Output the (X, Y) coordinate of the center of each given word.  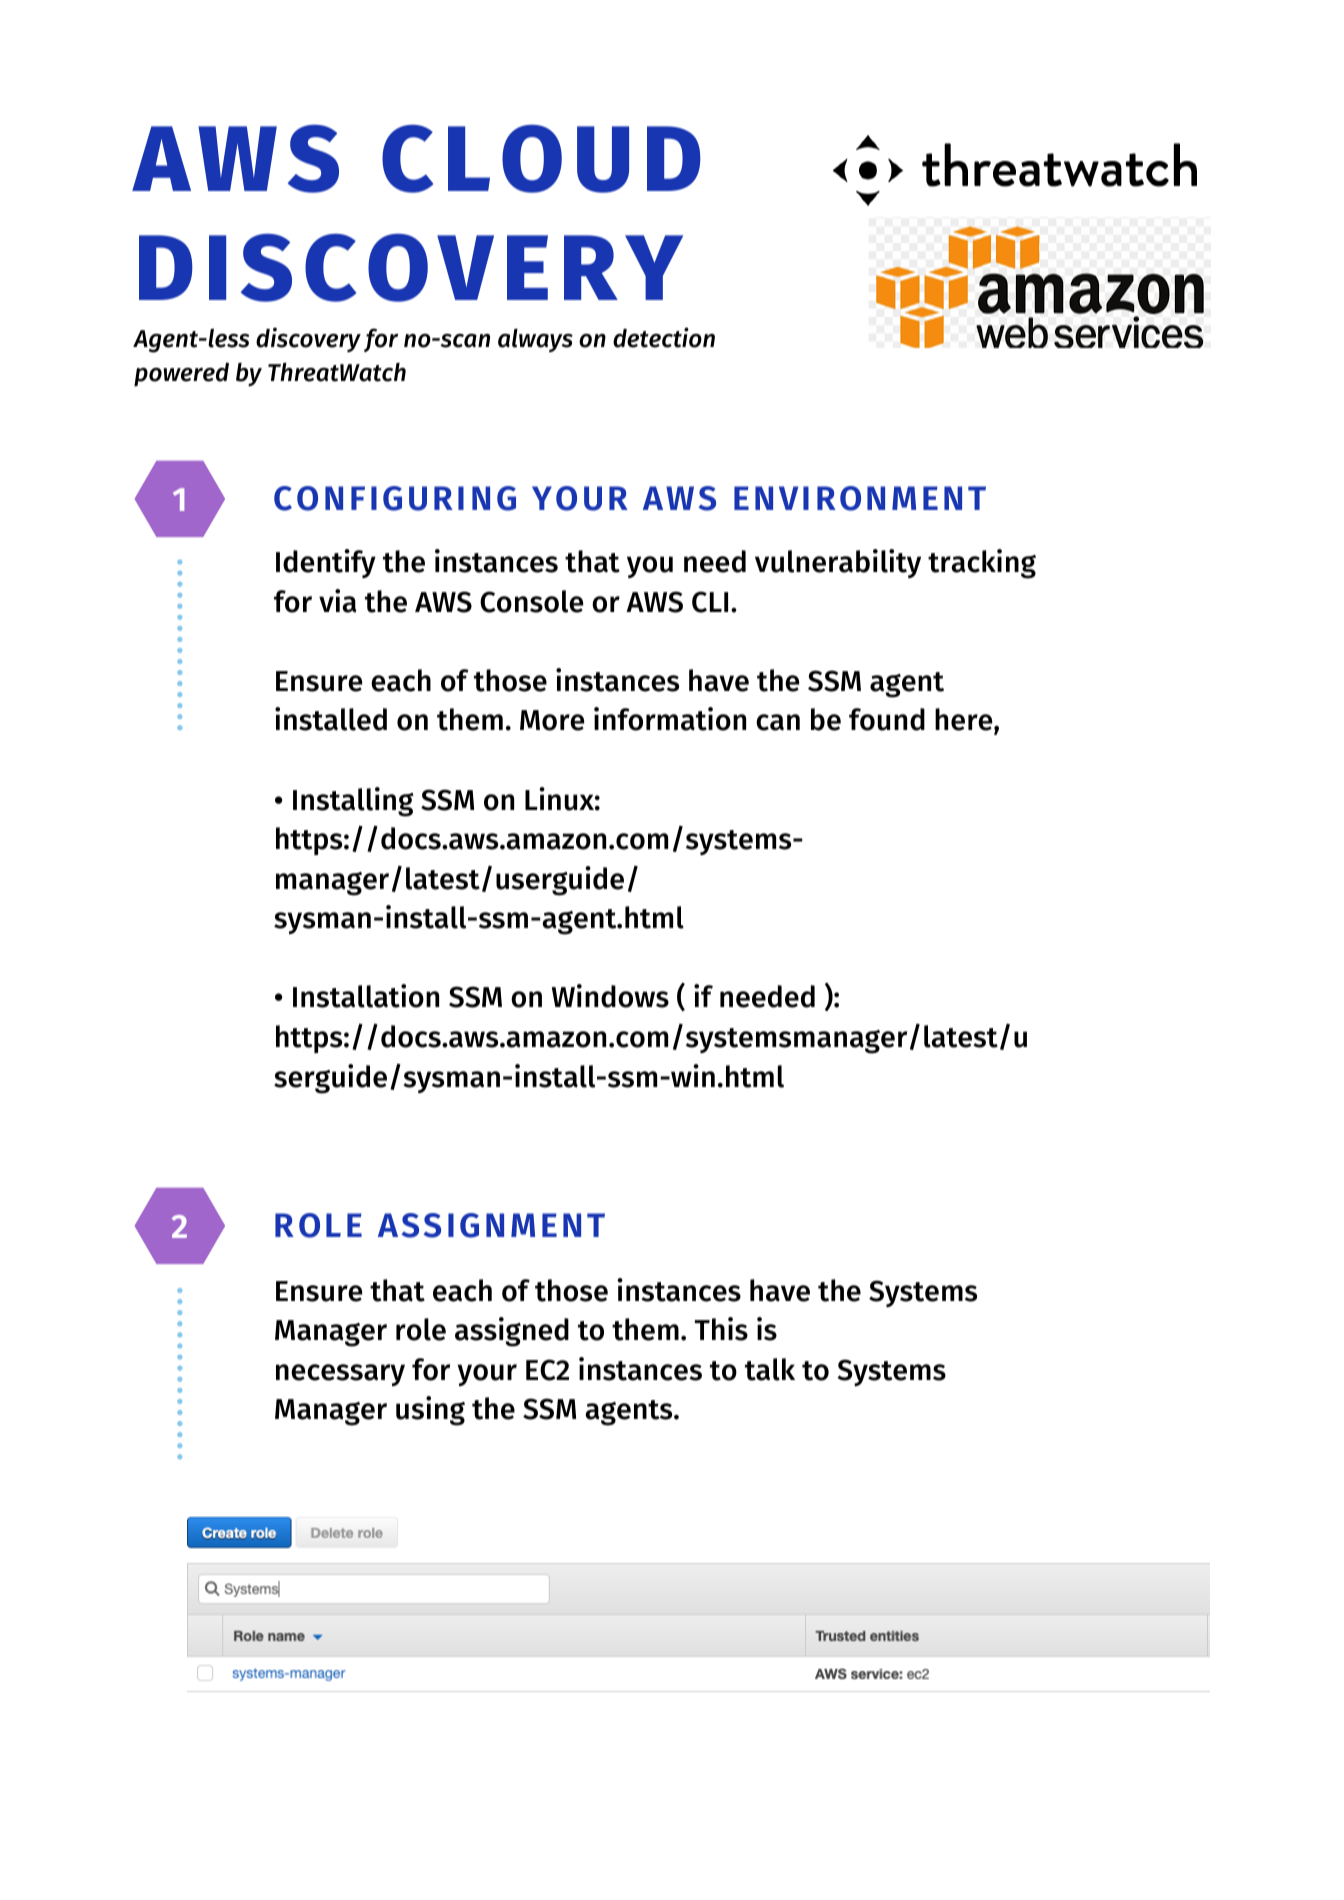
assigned (512, 1332)
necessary (340, 1375)
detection (664, 337)
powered (181, 374)
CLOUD (541, 159)
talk (770, 1369)
